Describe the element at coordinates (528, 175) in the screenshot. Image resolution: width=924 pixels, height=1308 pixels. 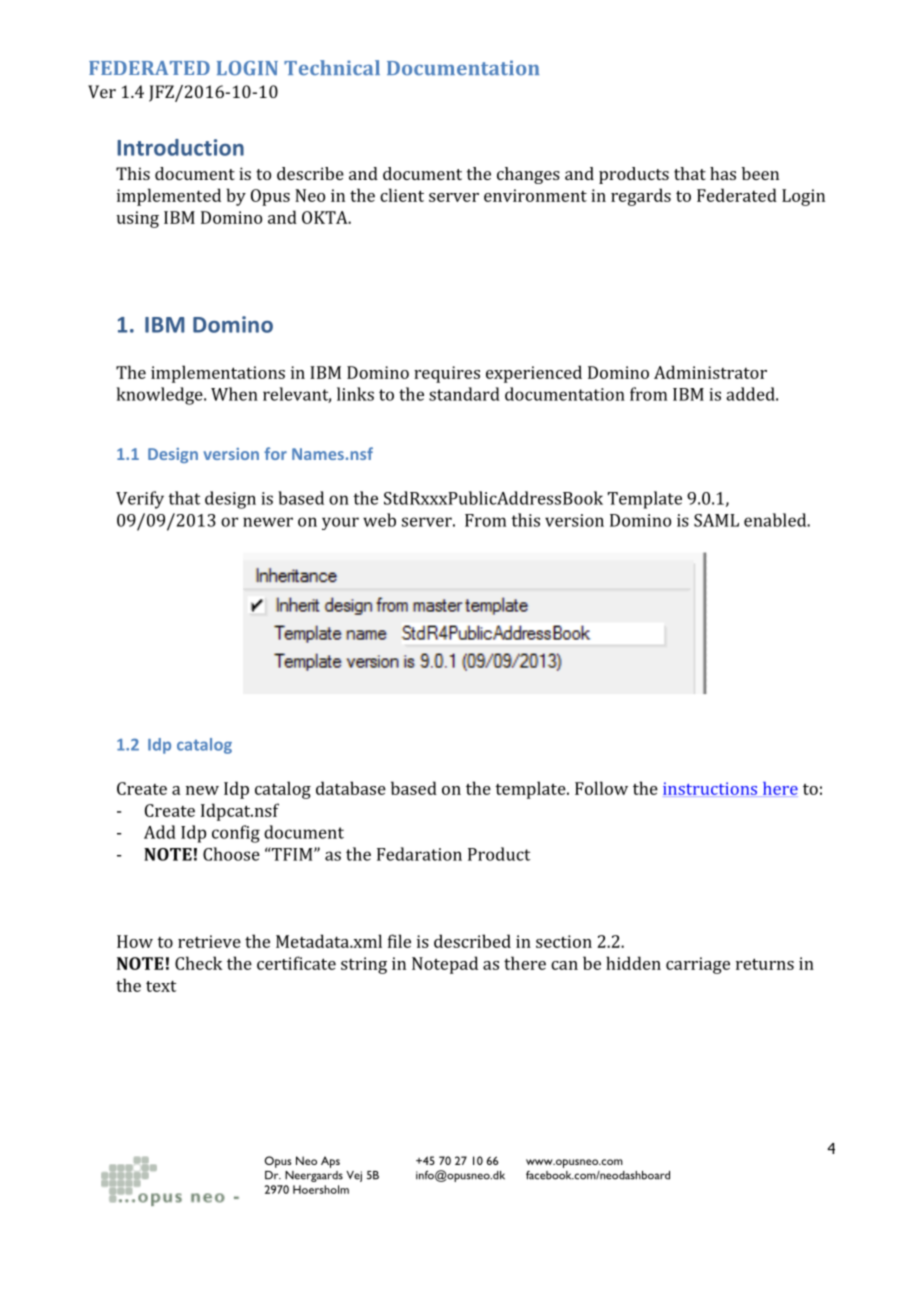
I see `changes` at that location.
